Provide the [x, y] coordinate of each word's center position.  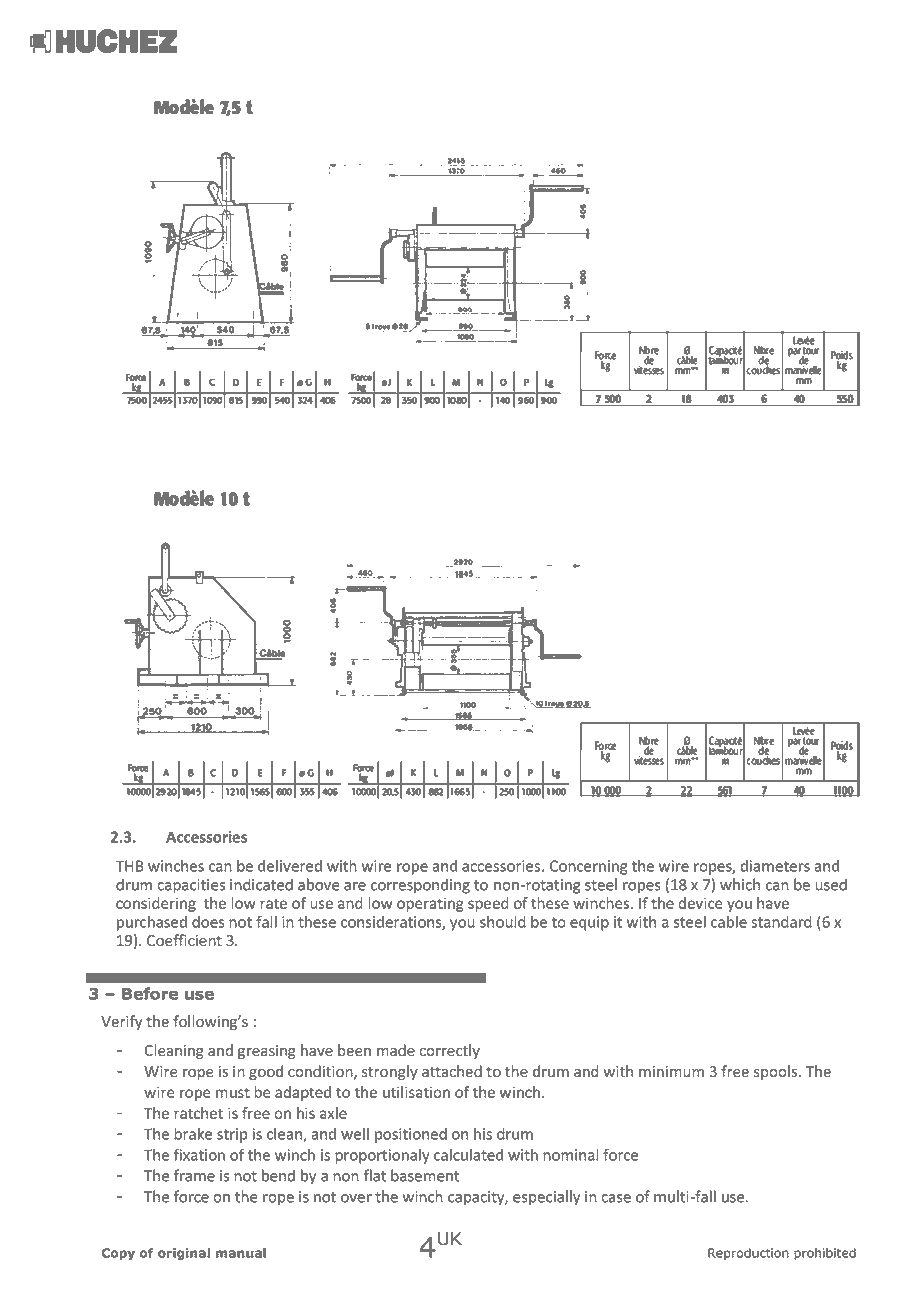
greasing [267, 1052]
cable [729, 921]
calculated [468, 1154]
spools [777, 1072]
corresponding [420, 886]
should [503, 921]
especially [546, 1198]
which [740, 884]
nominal [571, 1154]
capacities [191, 886]
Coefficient [184, 940]
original [184, 1254]
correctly [449, 1051]
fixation [199, 1154]
